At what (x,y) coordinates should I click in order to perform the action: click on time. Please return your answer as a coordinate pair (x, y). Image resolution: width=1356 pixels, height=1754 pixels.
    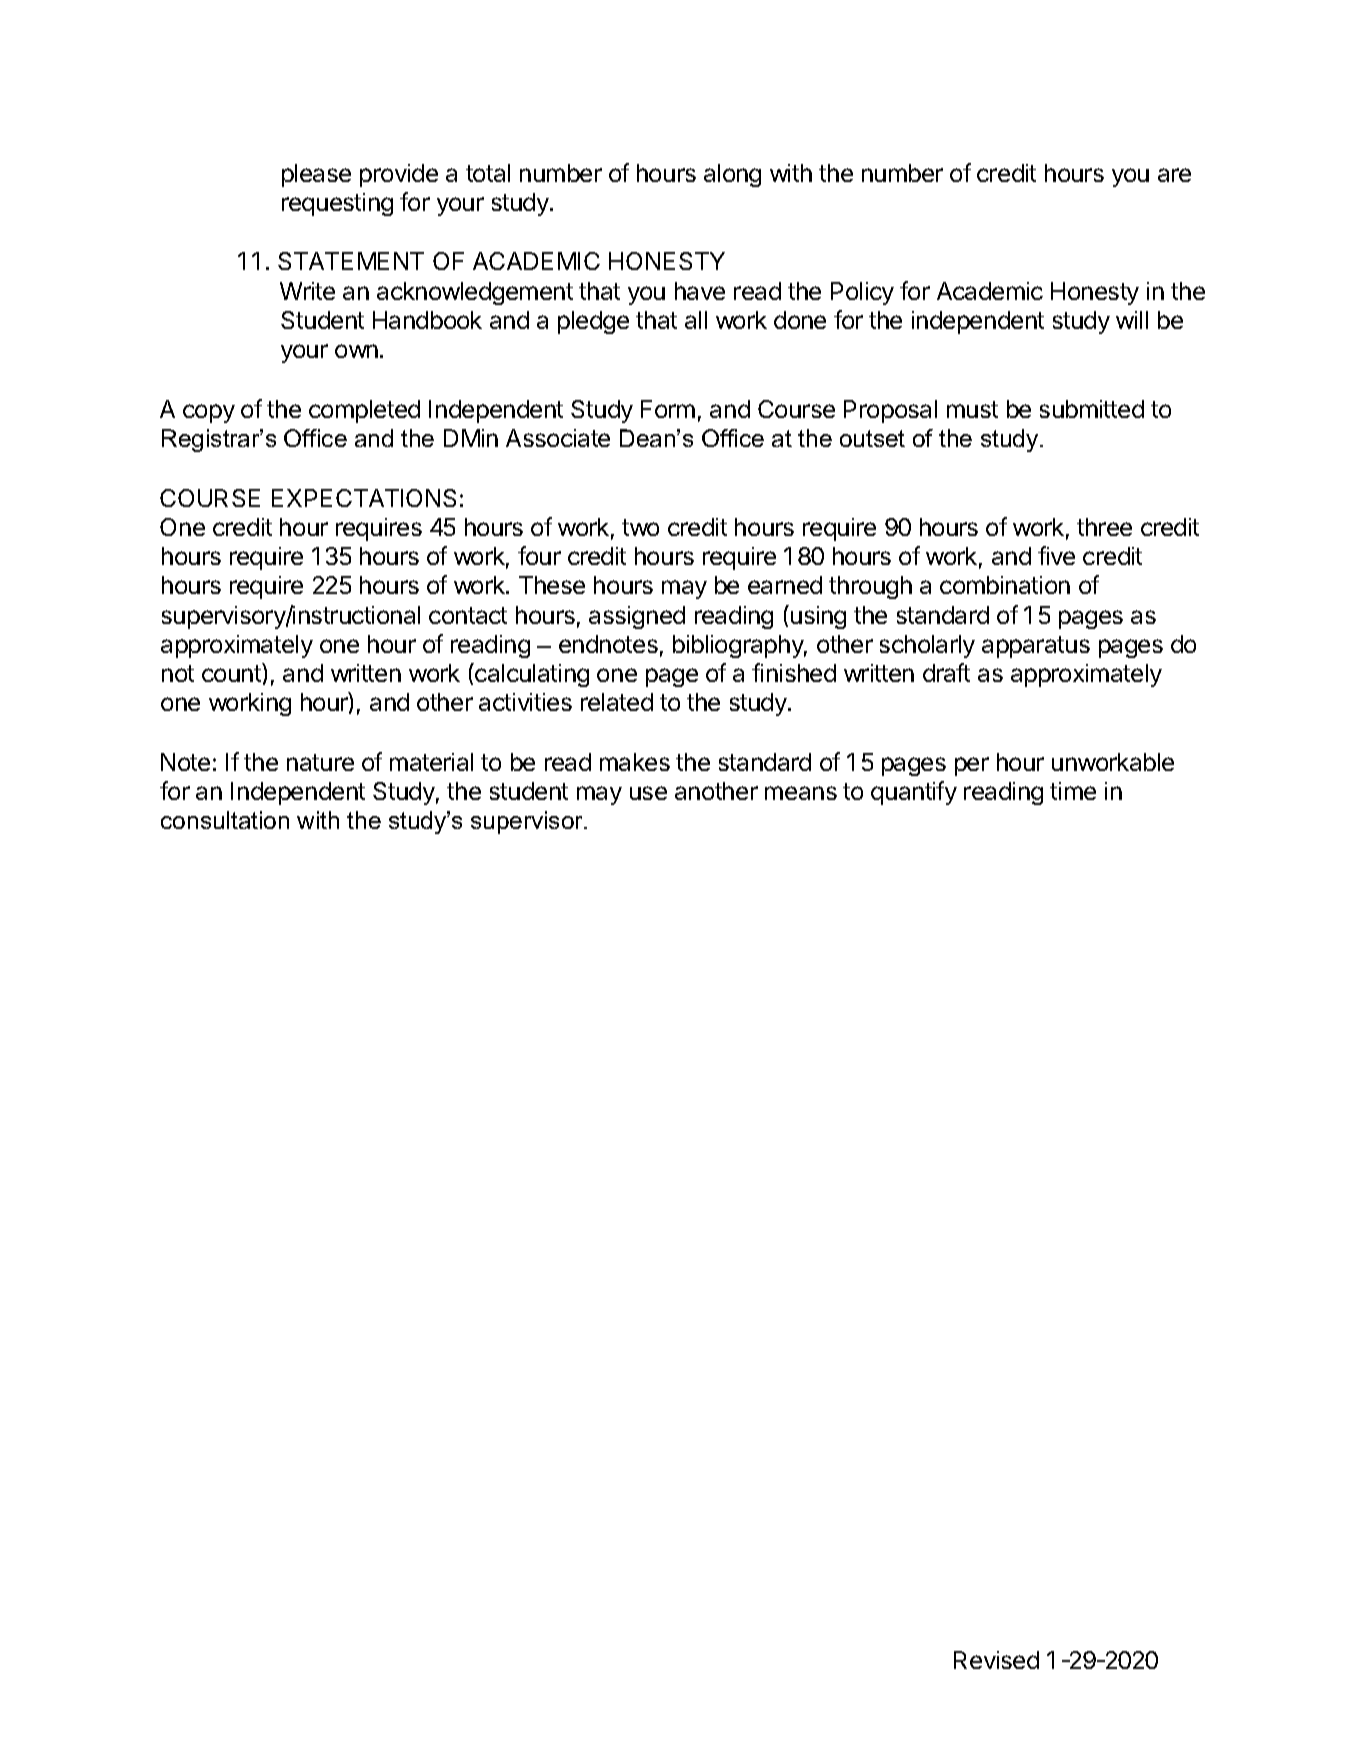
    Looking at the image, I should click on (1073, 791).
